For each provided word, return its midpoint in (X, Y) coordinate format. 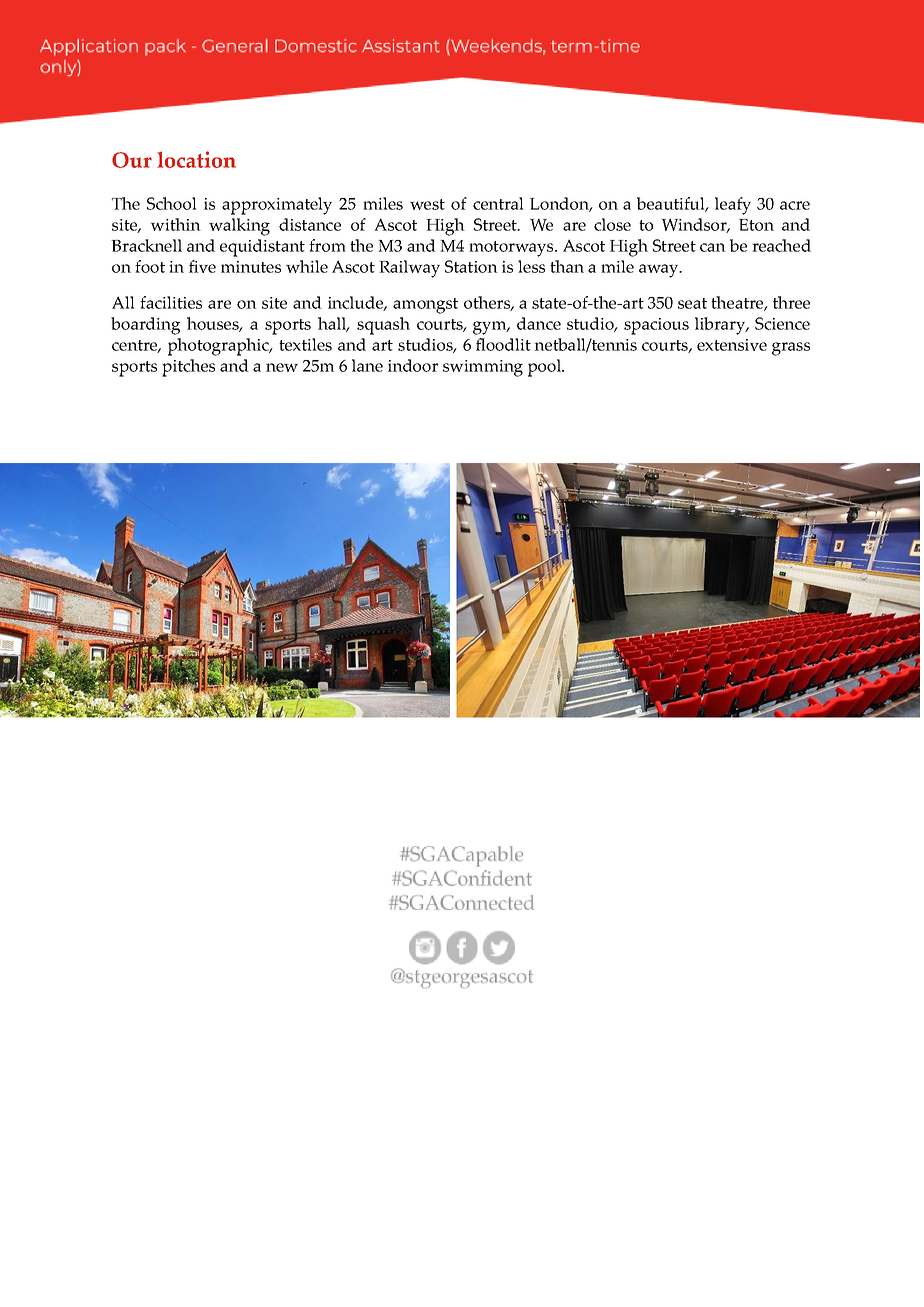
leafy (733, 206)
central (498, 203)
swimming (483, 368)
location (197, 159)
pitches (188, 368)
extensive (732, 345)
